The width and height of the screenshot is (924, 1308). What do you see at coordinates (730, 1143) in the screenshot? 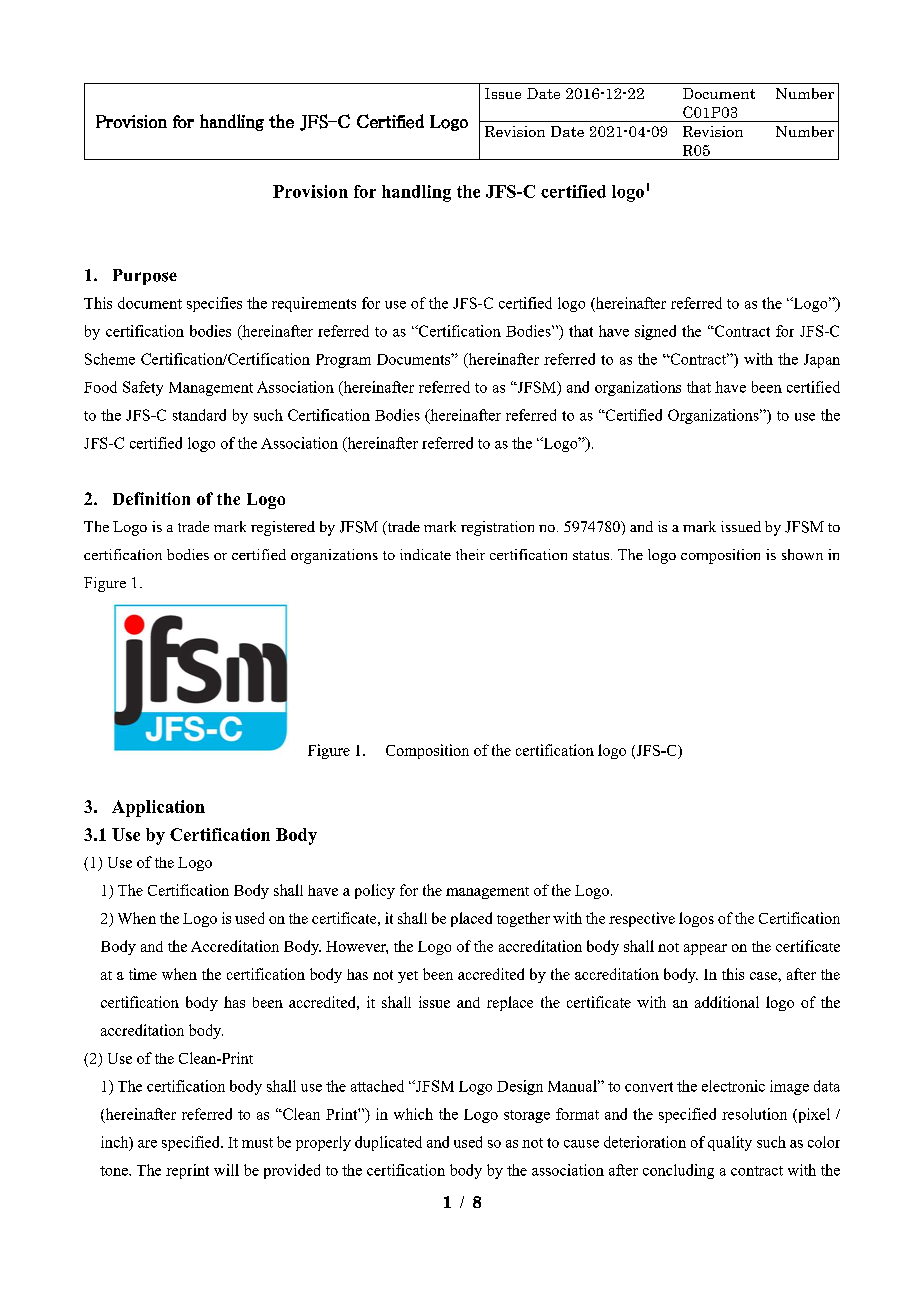
I see `quality` at bounding box center [730, 1143].
